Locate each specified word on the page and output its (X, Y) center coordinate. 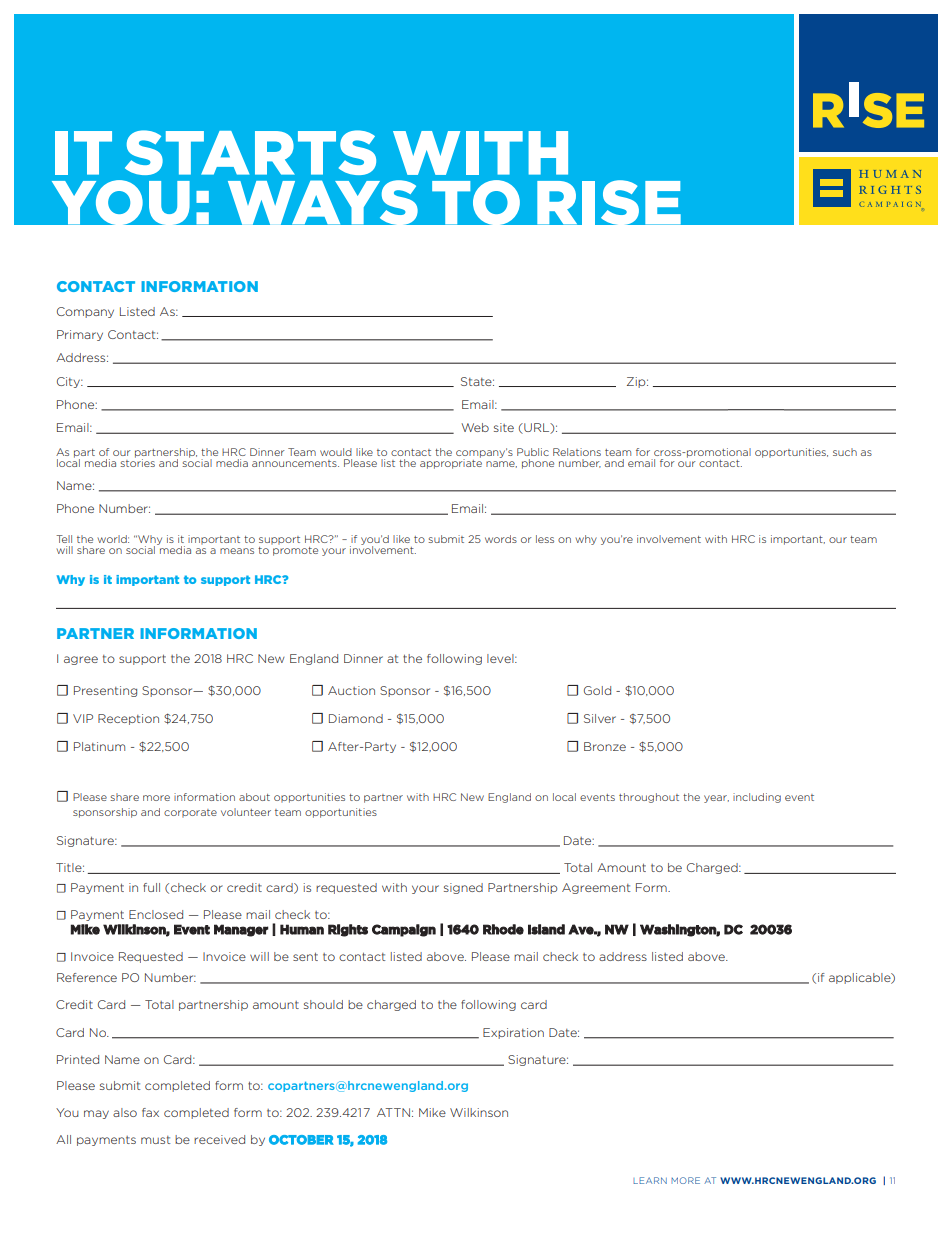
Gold (597, 690)
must (155, 1140)
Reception (128, 719)
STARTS (250, 152)
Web (475, 427)
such (845, 452)
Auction (351, 690)
